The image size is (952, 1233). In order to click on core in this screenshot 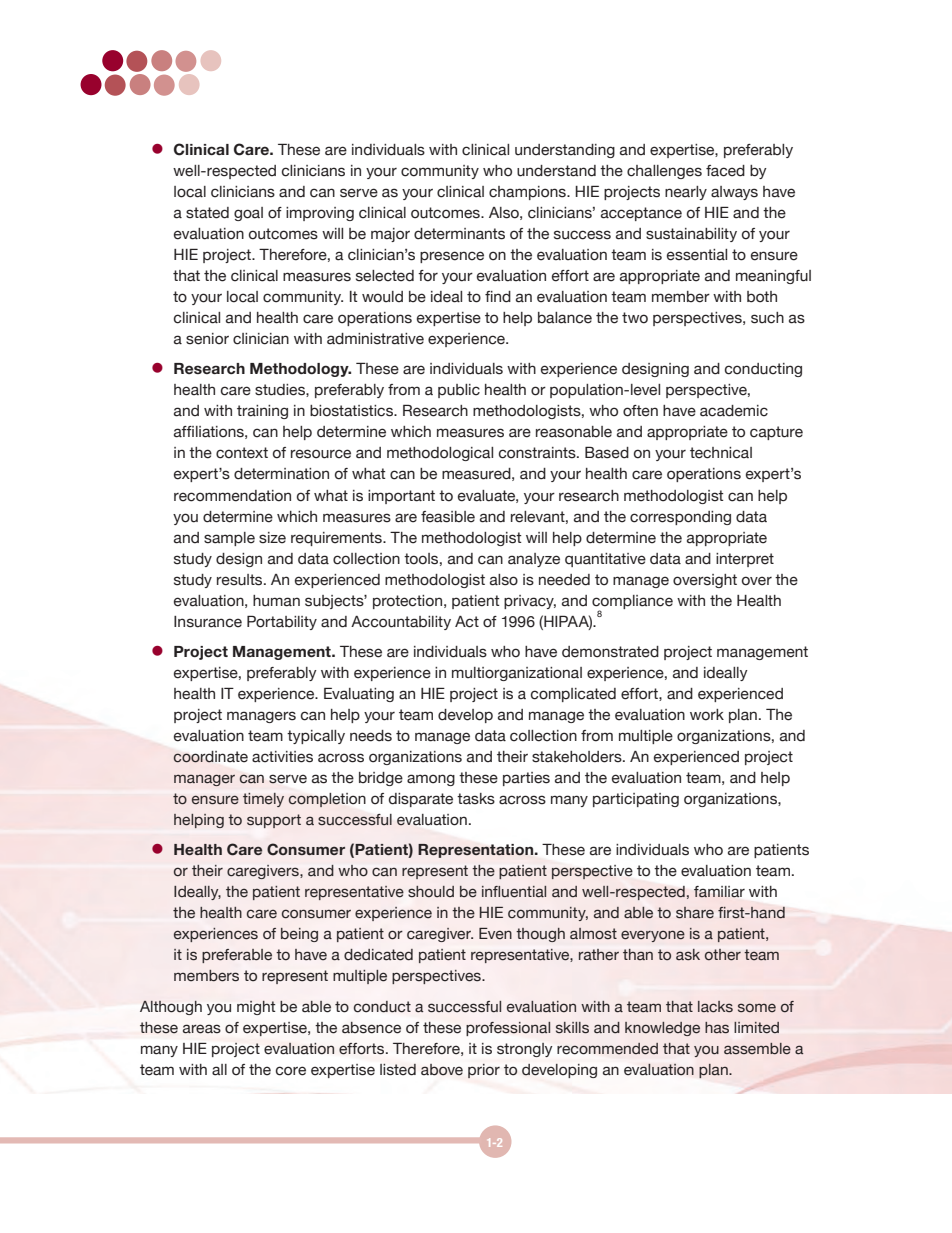, I will do `click(291, 1071)`.
